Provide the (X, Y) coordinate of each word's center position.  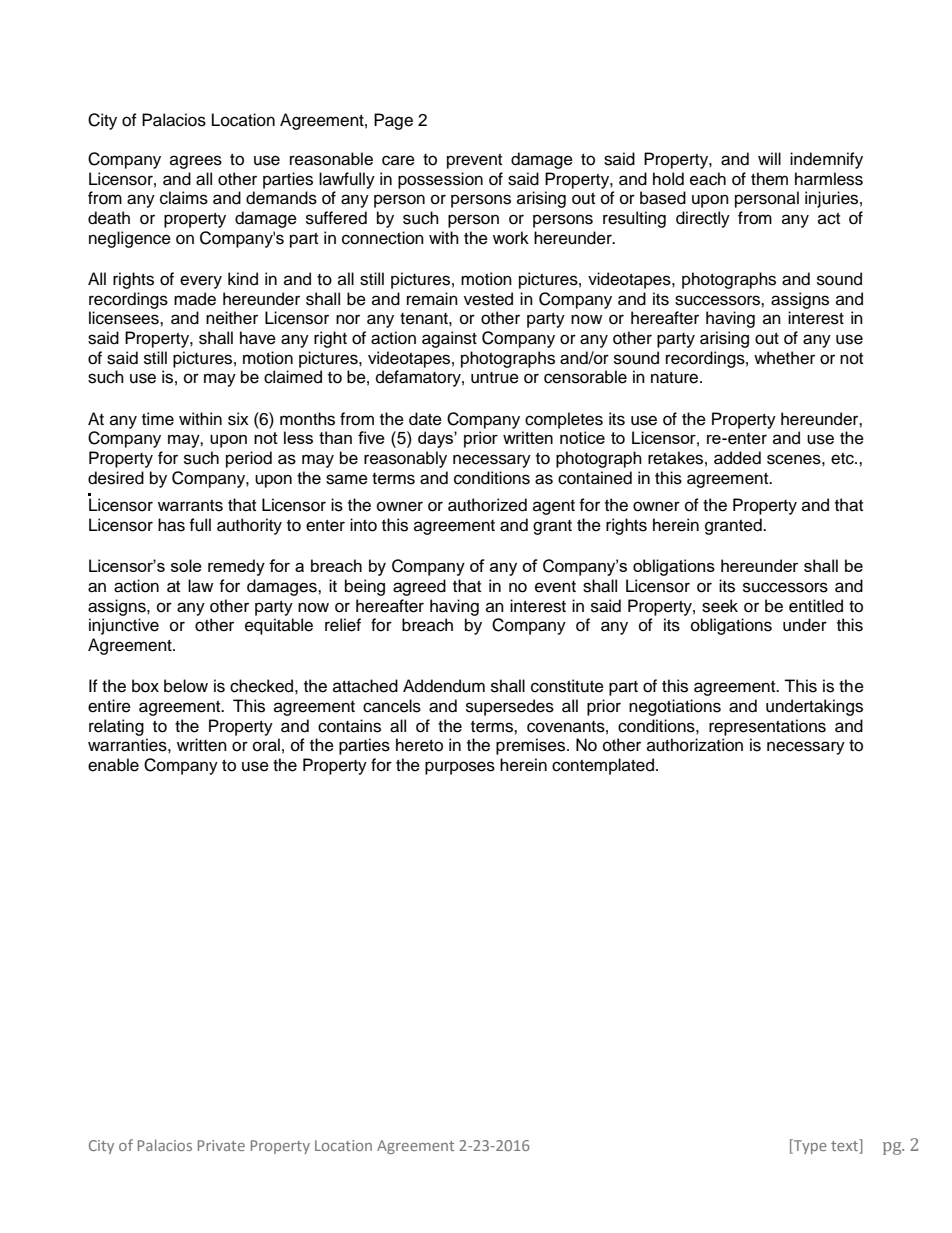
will (769, 158)
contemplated (604, 766)
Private (221, 1145)
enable (113, 765)
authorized (487, 505)
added (737, 458)
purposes (460, 768)
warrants (190, 506)
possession (440, 180)
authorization (695, 745)
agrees (196, 162)
